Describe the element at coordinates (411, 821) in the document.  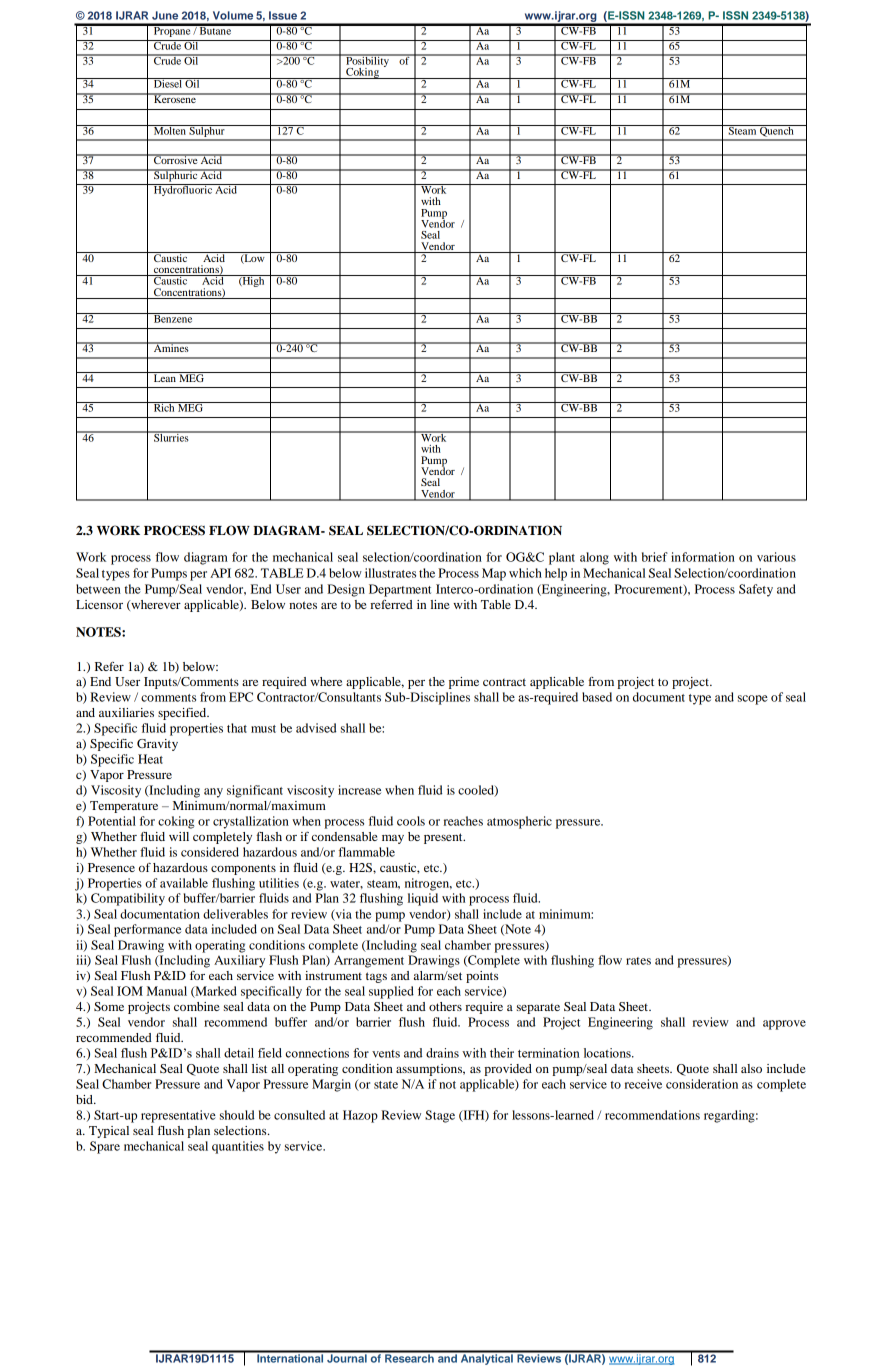
I see `cools` at that location.
